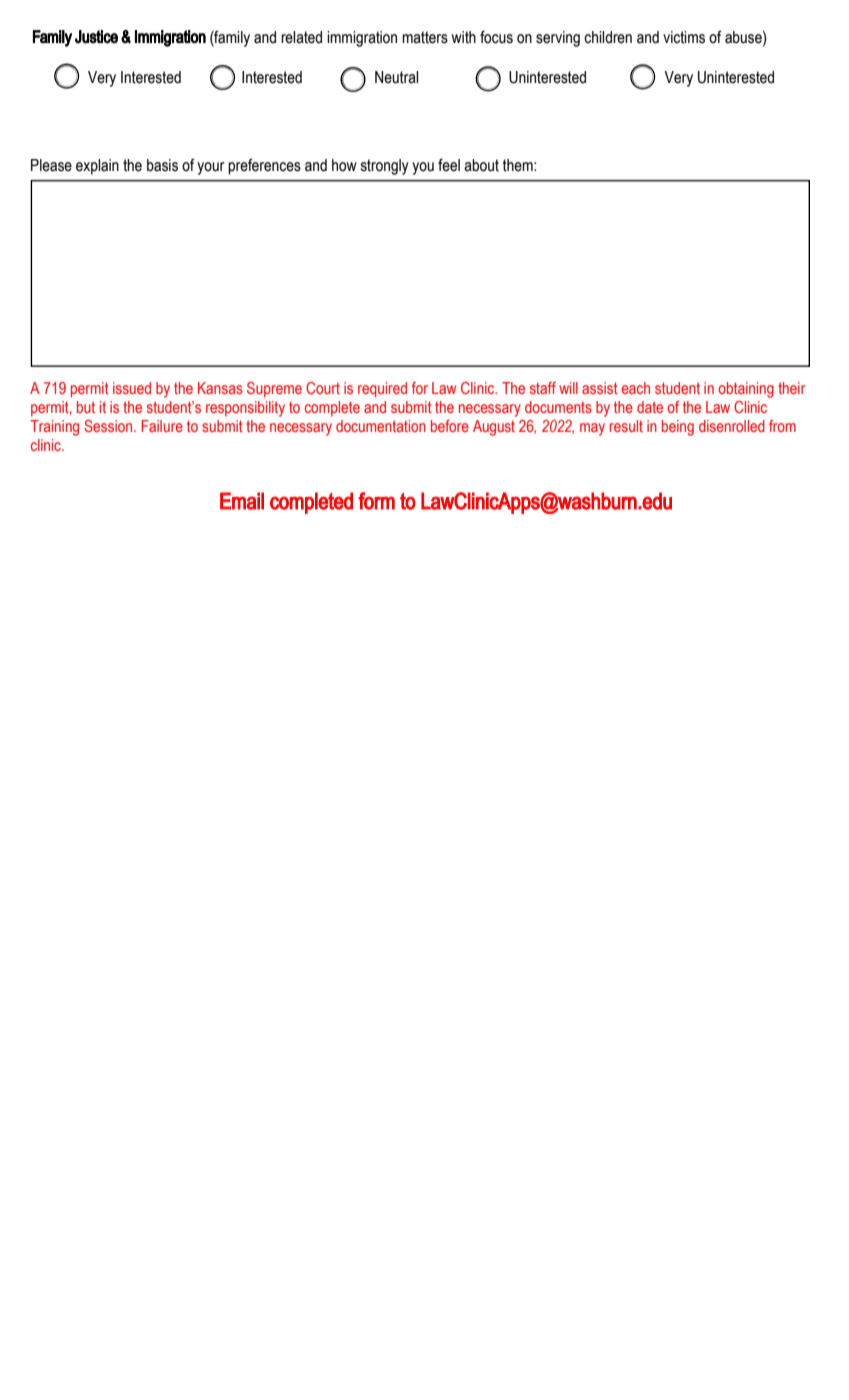  Describe the element at coordinates (425, 37) in the screenshot. I see `matters` at that location.
